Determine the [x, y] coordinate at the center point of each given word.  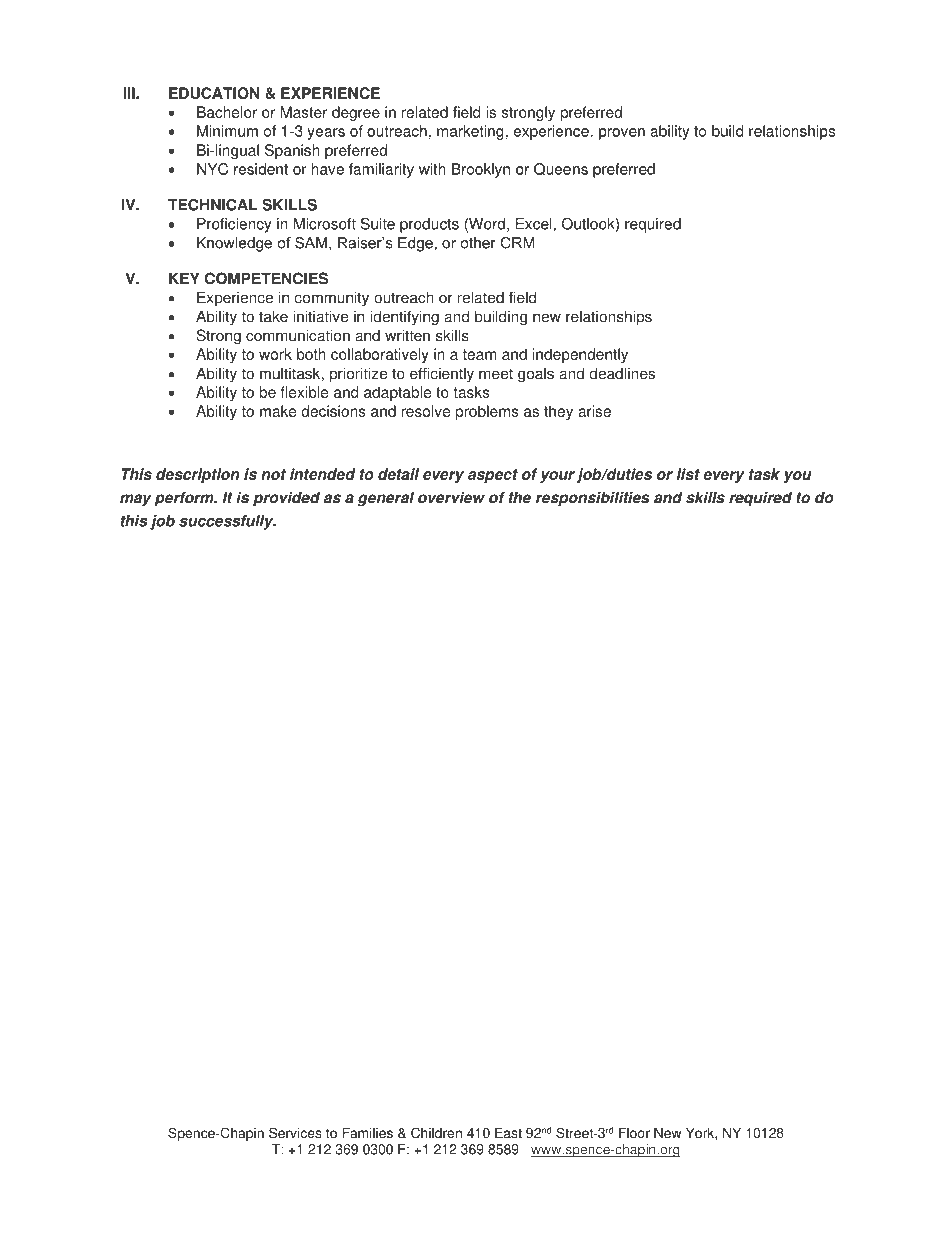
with [432, 169]
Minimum [227, 131]
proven [622, 134]
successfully [227, 522]
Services [295, 1133]
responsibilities [593, 499]
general [385, 499]
